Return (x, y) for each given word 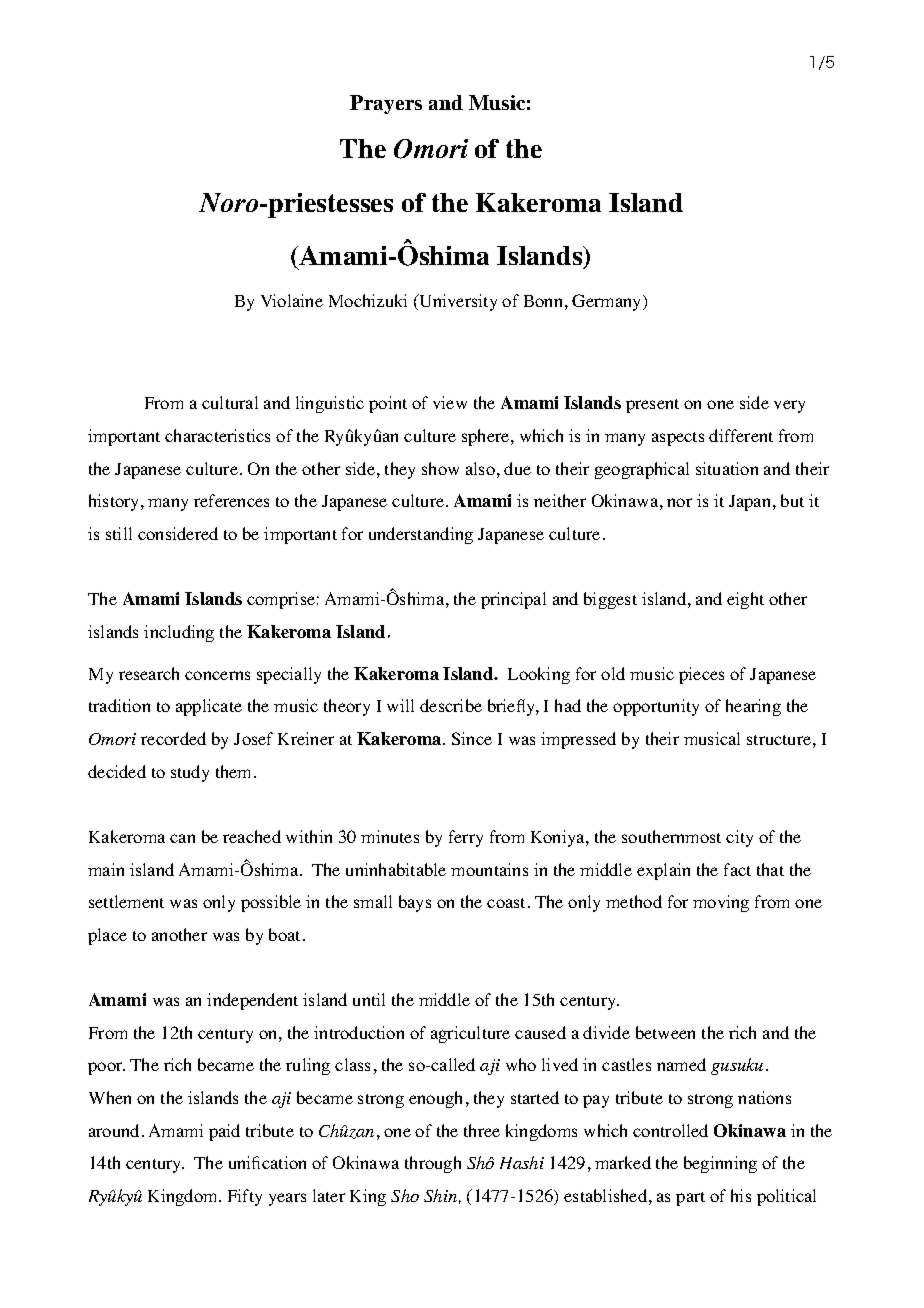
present (652, 406)
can (182, 838)
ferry (466, 838)
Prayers (386, 104)
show (440, 468)
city (739, 838)
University (457, 302)
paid (224, 1132)
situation (727, 468)
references (231, 500)
